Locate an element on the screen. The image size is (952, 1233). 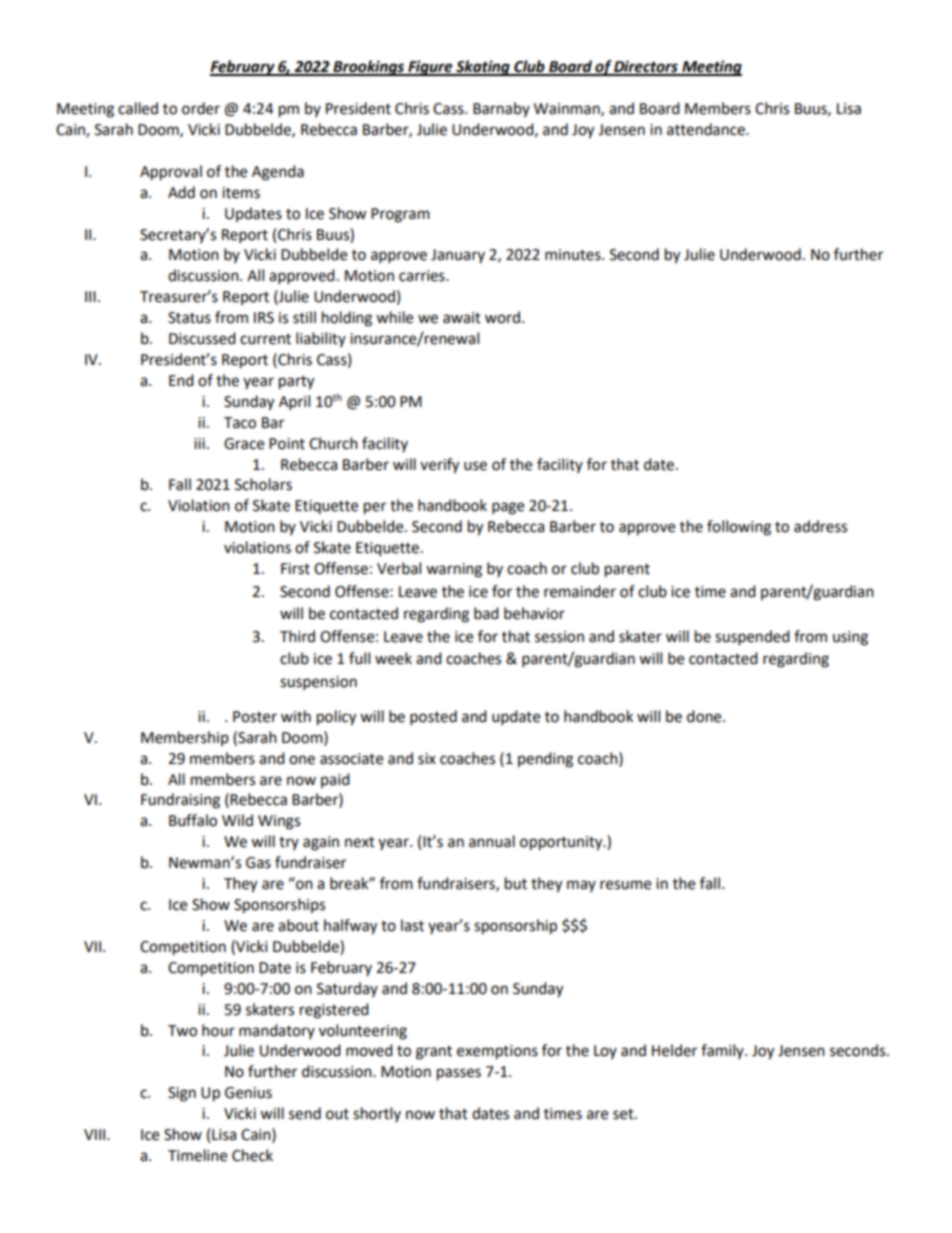
Gas is located at coordinates (258, 863).
